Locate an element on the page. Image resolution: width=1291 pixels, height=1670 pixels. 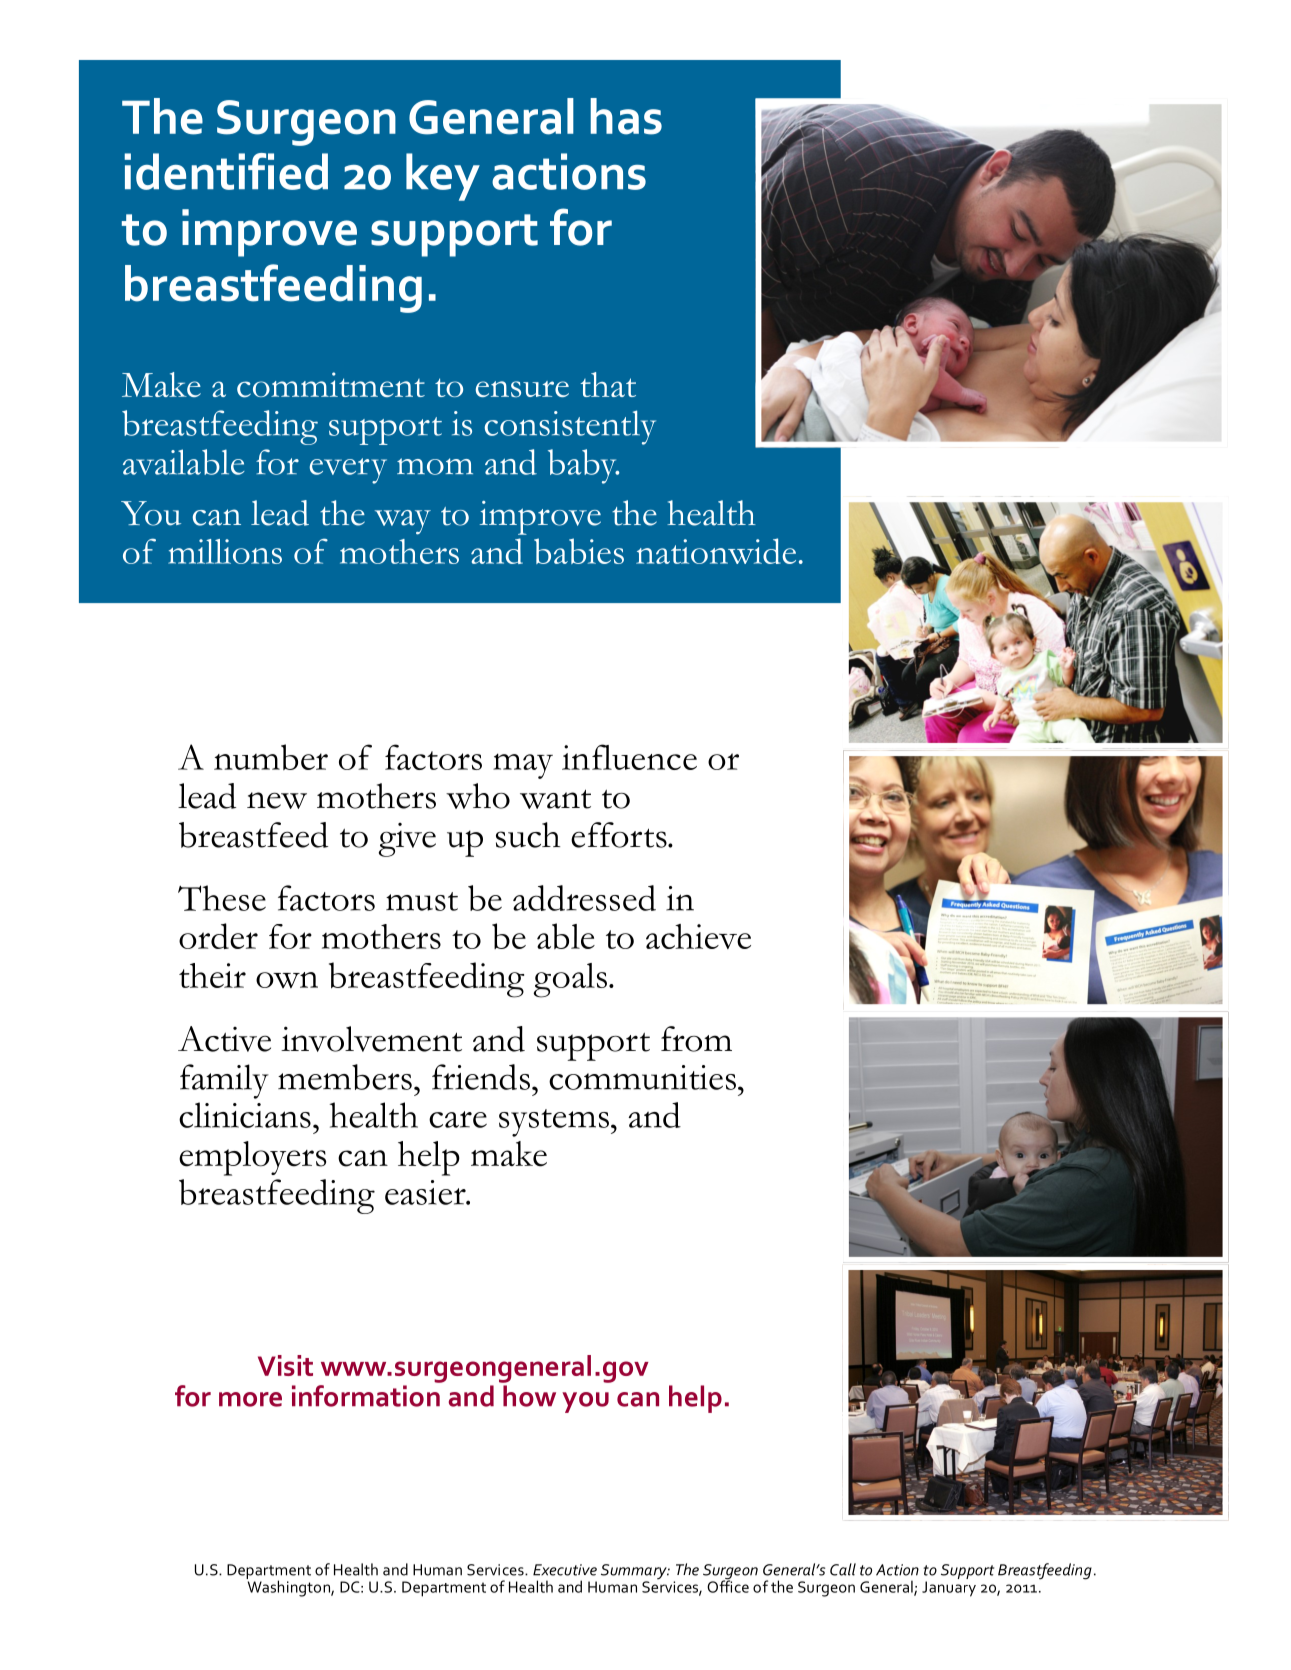
identified is located at coordinates (226, 171).
